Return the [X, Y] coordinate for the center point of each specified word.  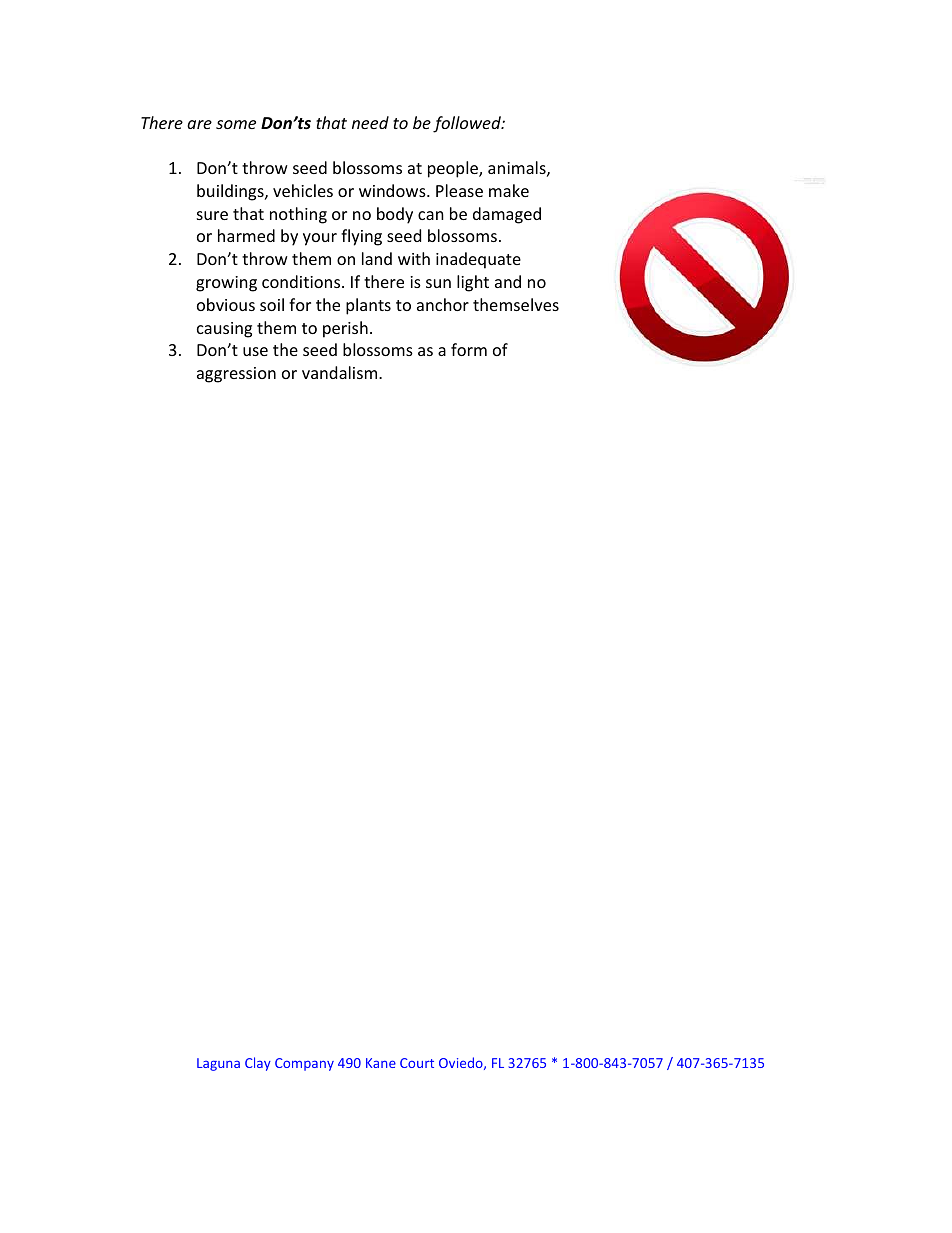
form [469, 349]
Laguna [218, 1064]
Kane [381, 1063]
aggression [236, 375]
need [370, 122]
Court [417, 1063]
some [236, 124]
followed [468, 124]
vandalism [341, 372]
